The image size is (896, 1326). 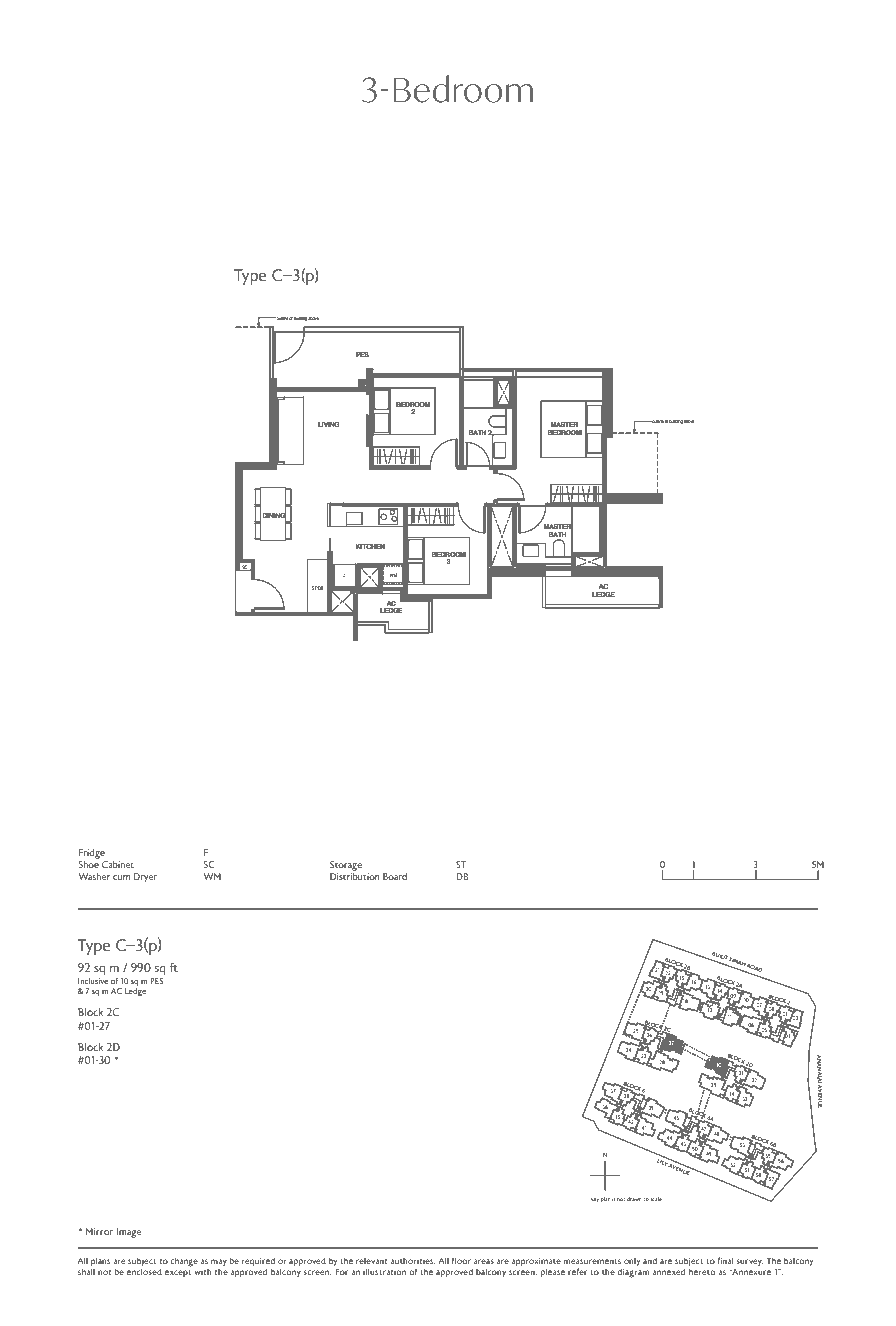 What do you see at coordinates (370, 546) in the screenshot?
I see `KITCHEN` at bounding box center [370, 546].
